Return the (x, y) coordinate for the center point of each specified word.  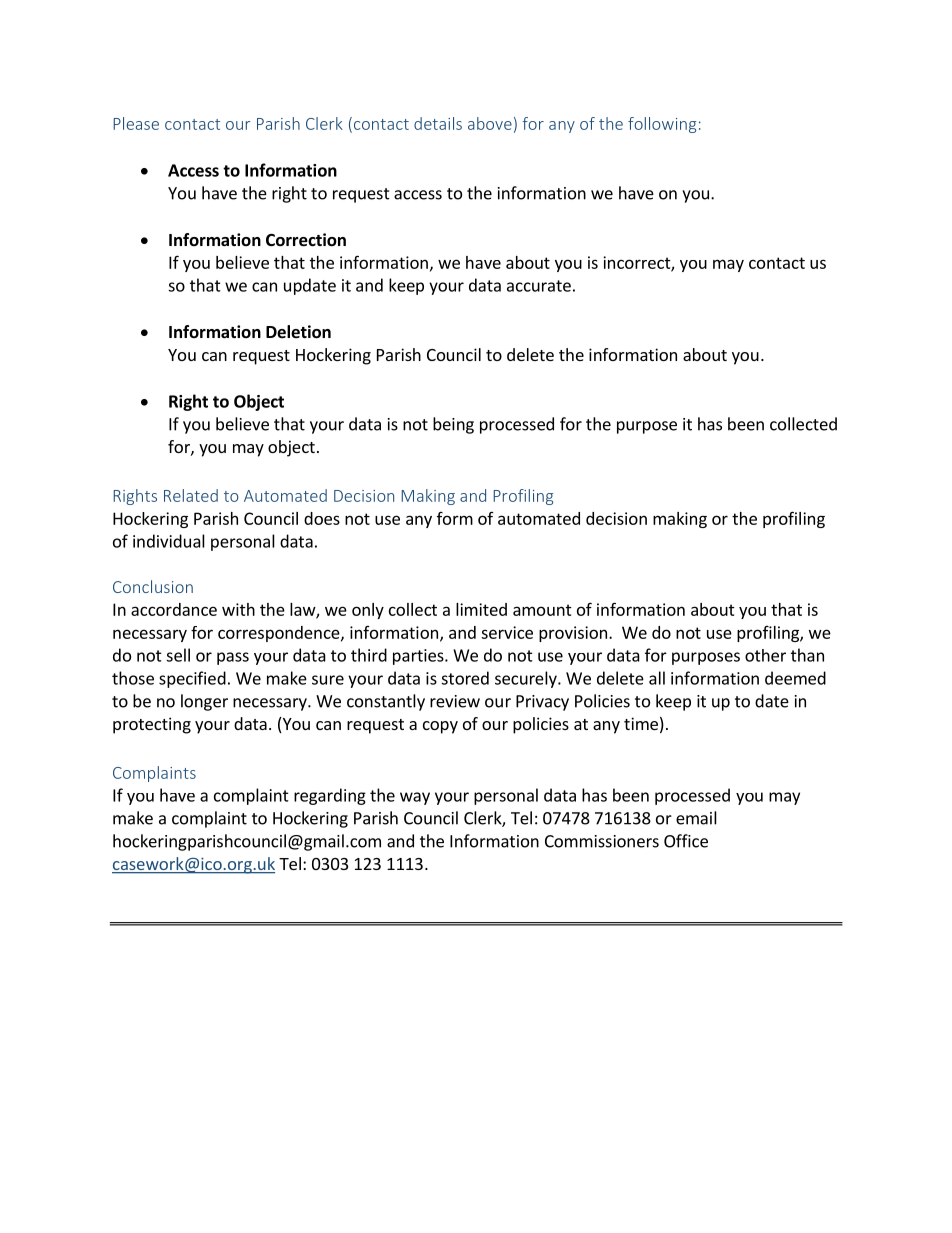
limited (481, 609)
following (662, 125)
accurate (539, 286)
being (453, 425)
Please (136, 123)
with (238, 609)
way (415, 798)
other (765, 655)
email (696, 818)
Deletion (298, 332)
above (490, 123)
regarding (330, 796)
